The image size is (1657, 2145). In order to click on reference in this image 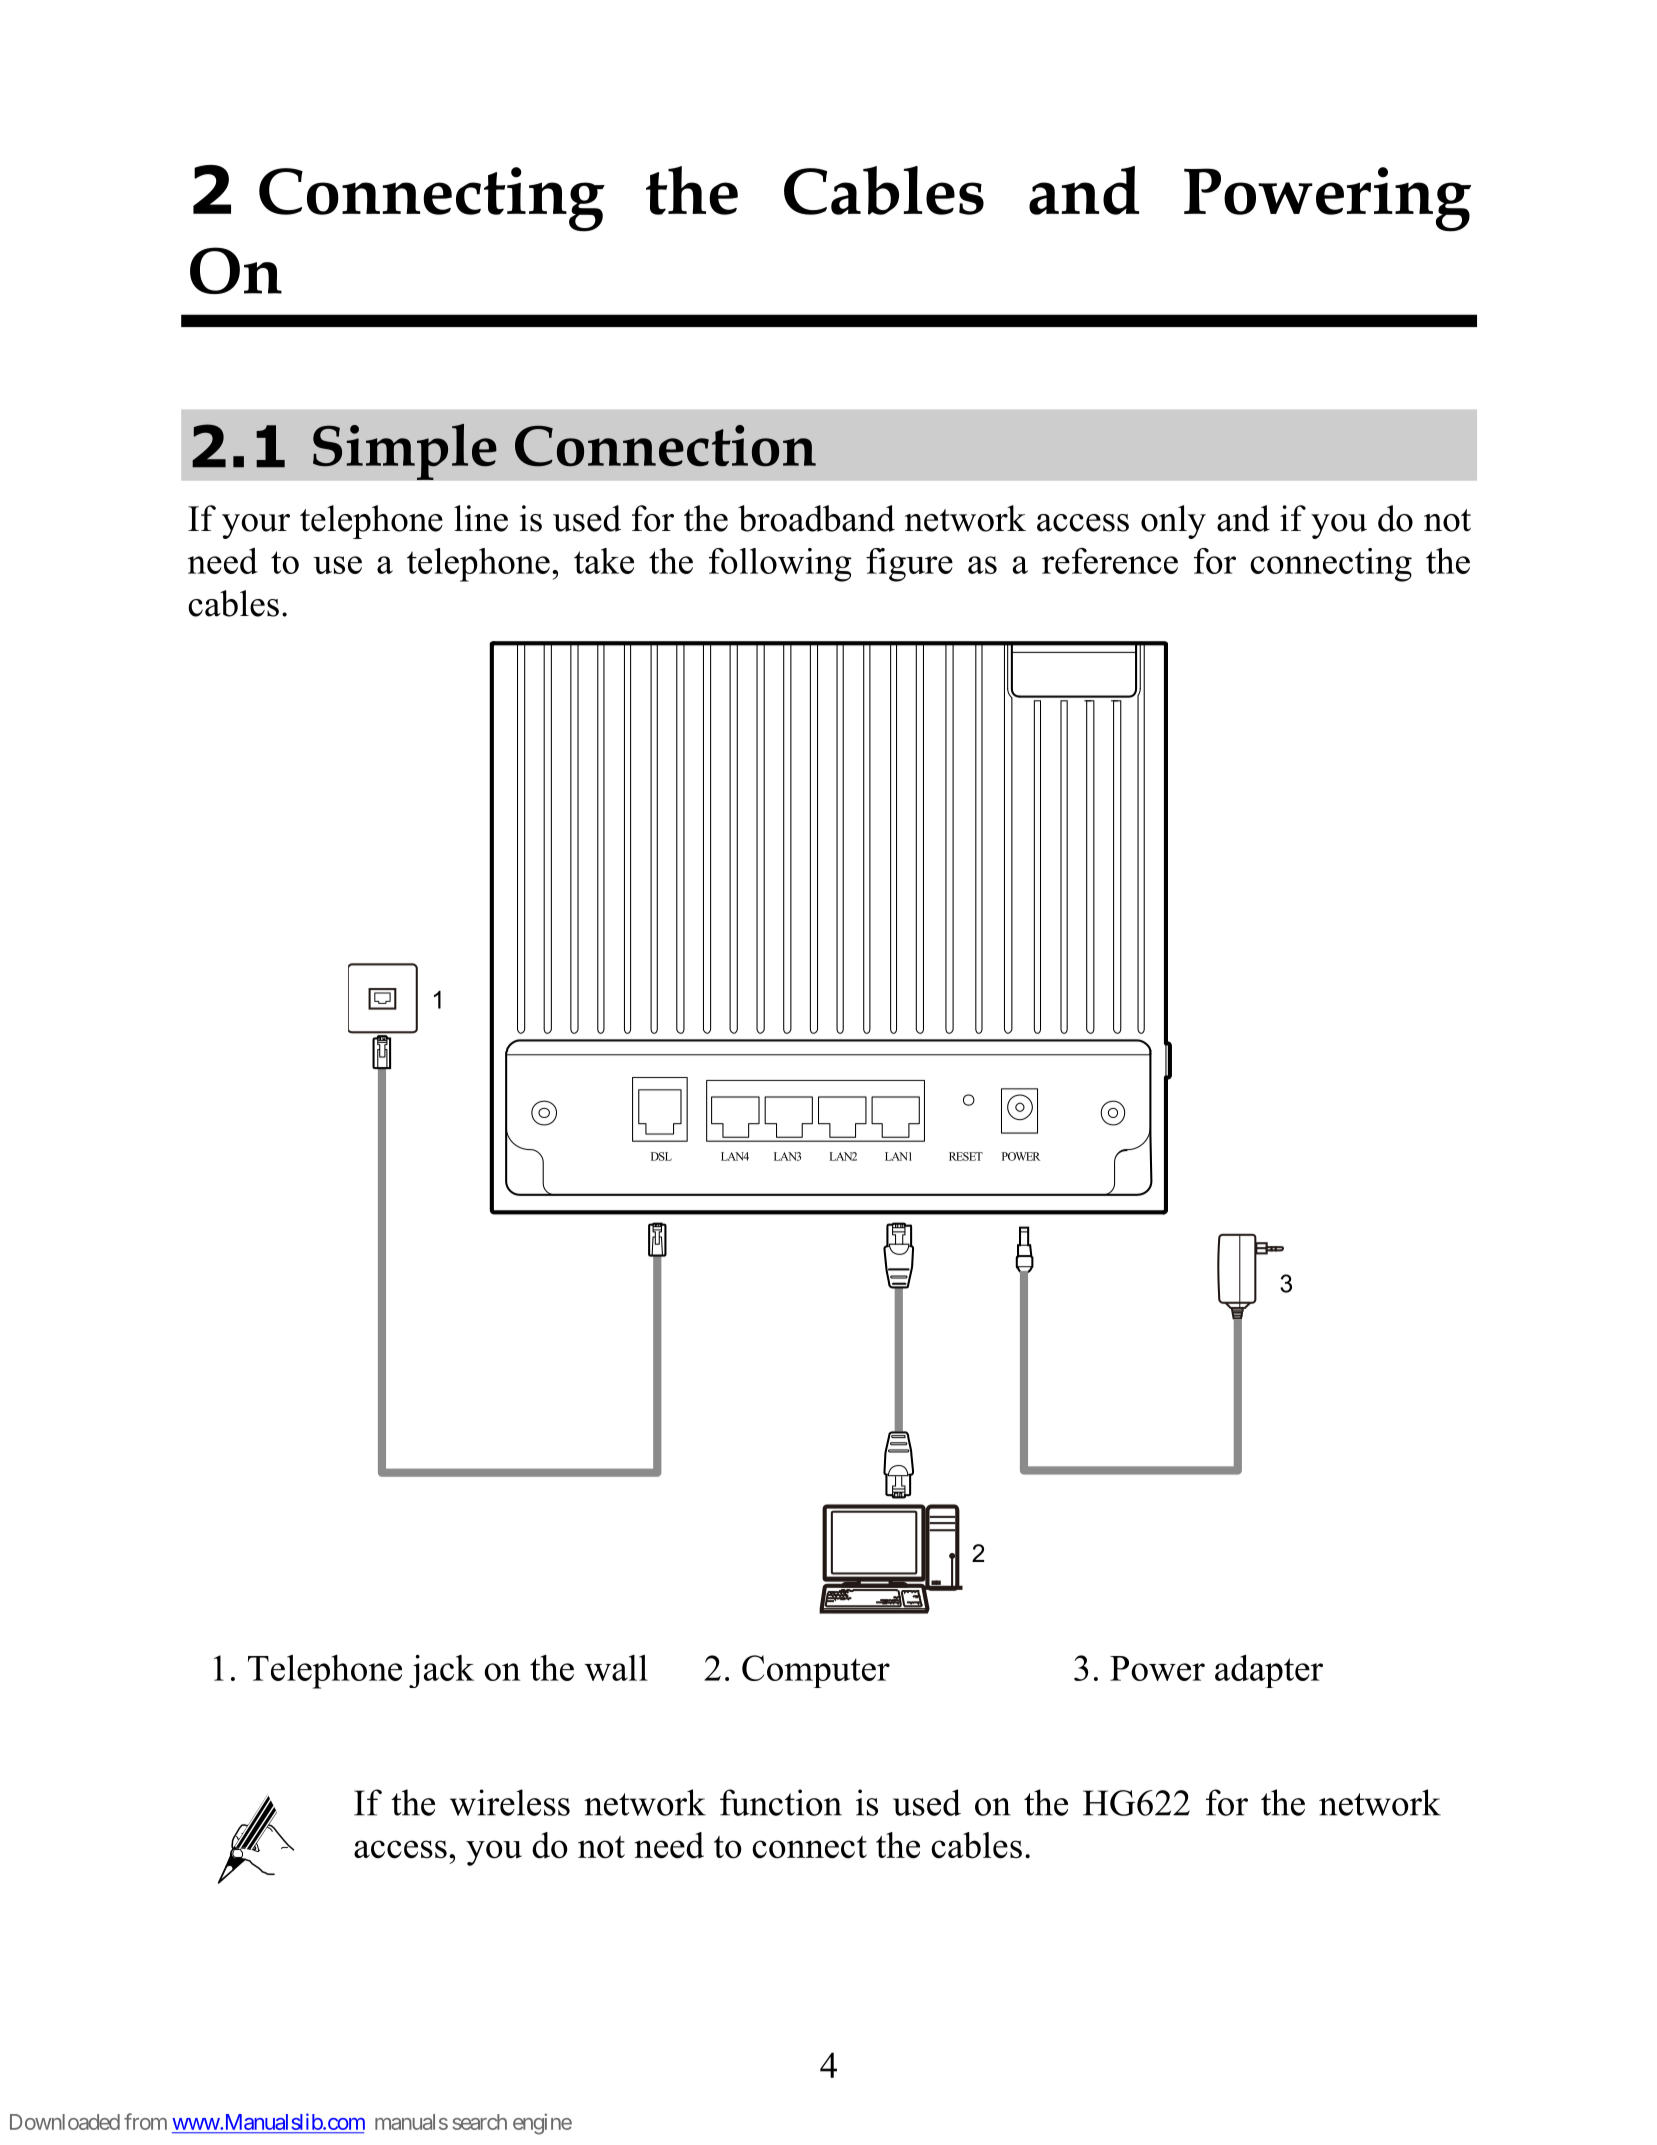, I will do `click(1110, 561)`.
